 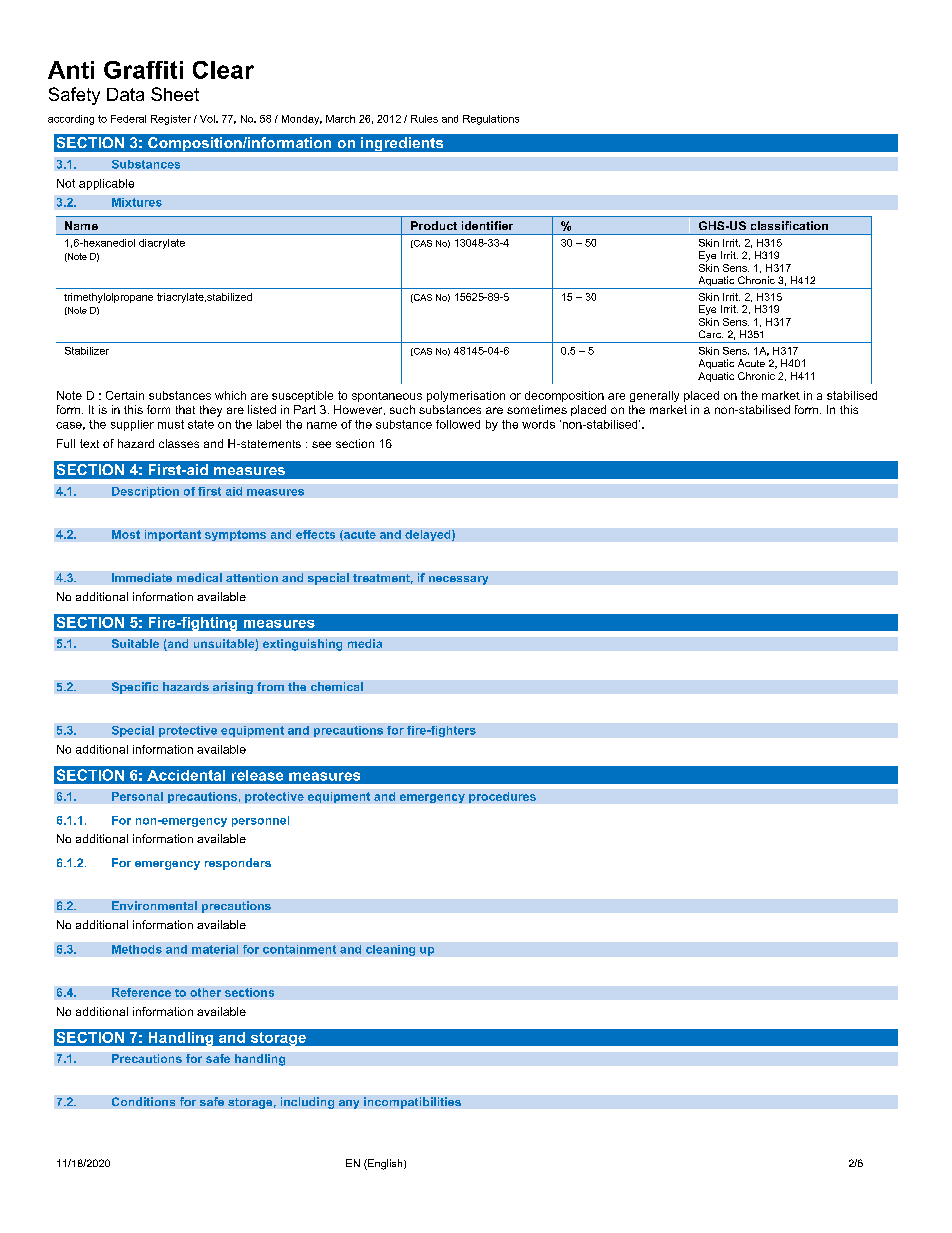 I want to click on Rules, so click(x=424, y=119).
